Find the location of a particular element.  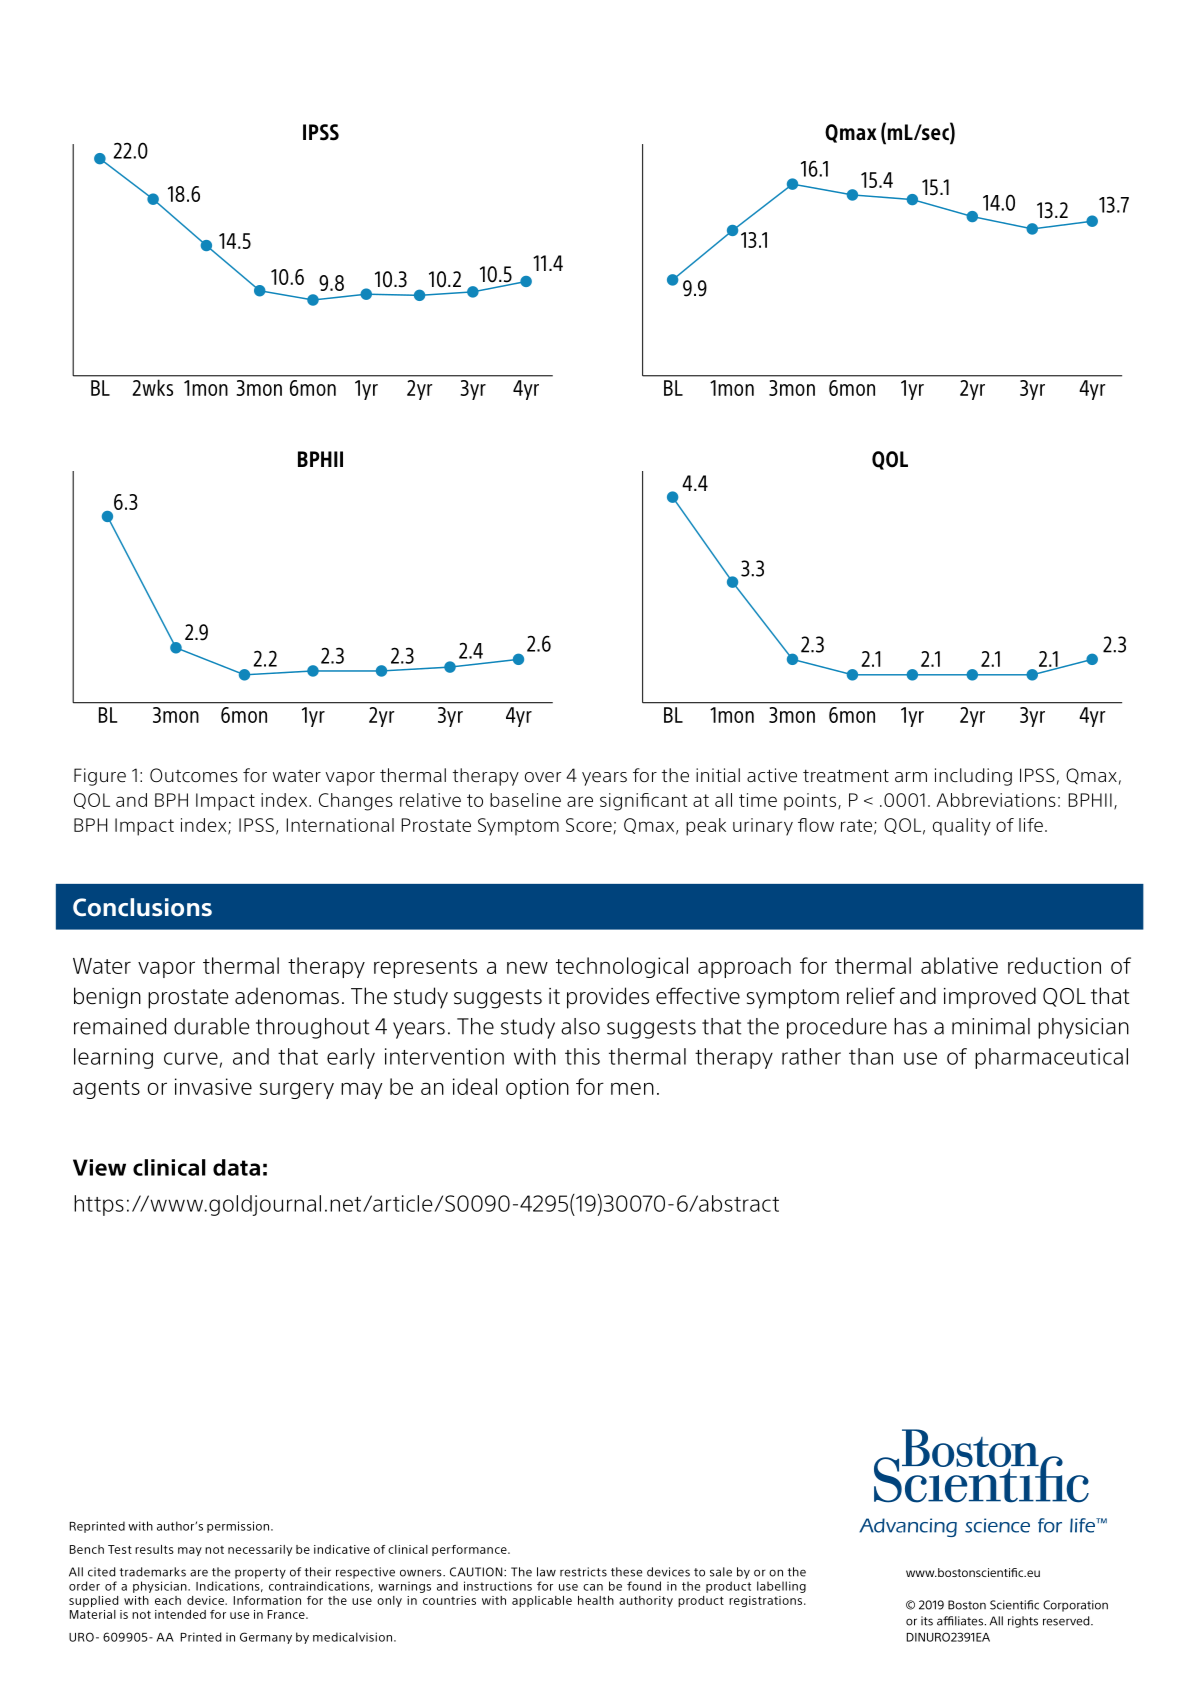

Outcomes is located at coordinates (194, 775).
